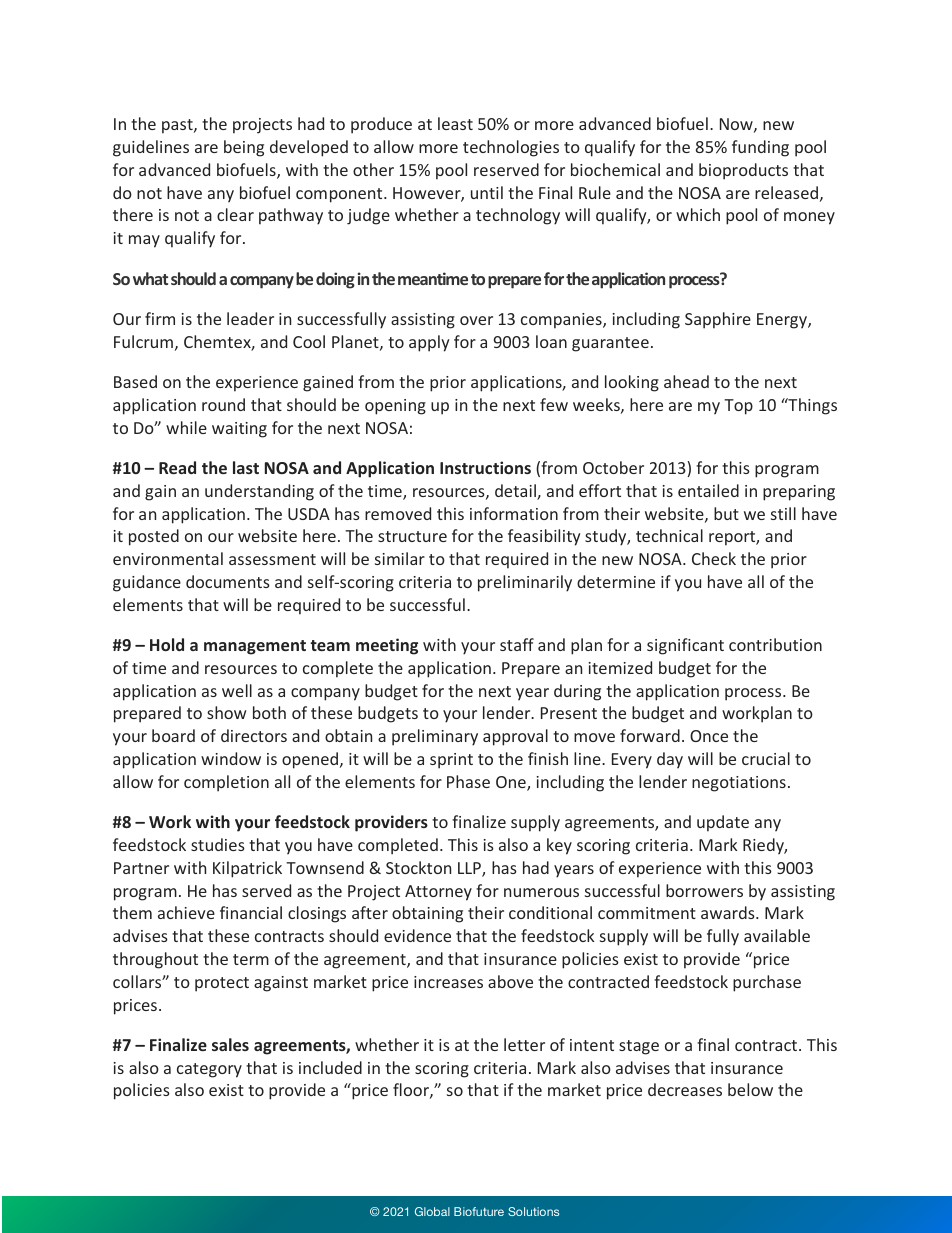  What do you see at coordinates (218, 844) in the page?
I see `studies` at bounding box center [218, 844].
